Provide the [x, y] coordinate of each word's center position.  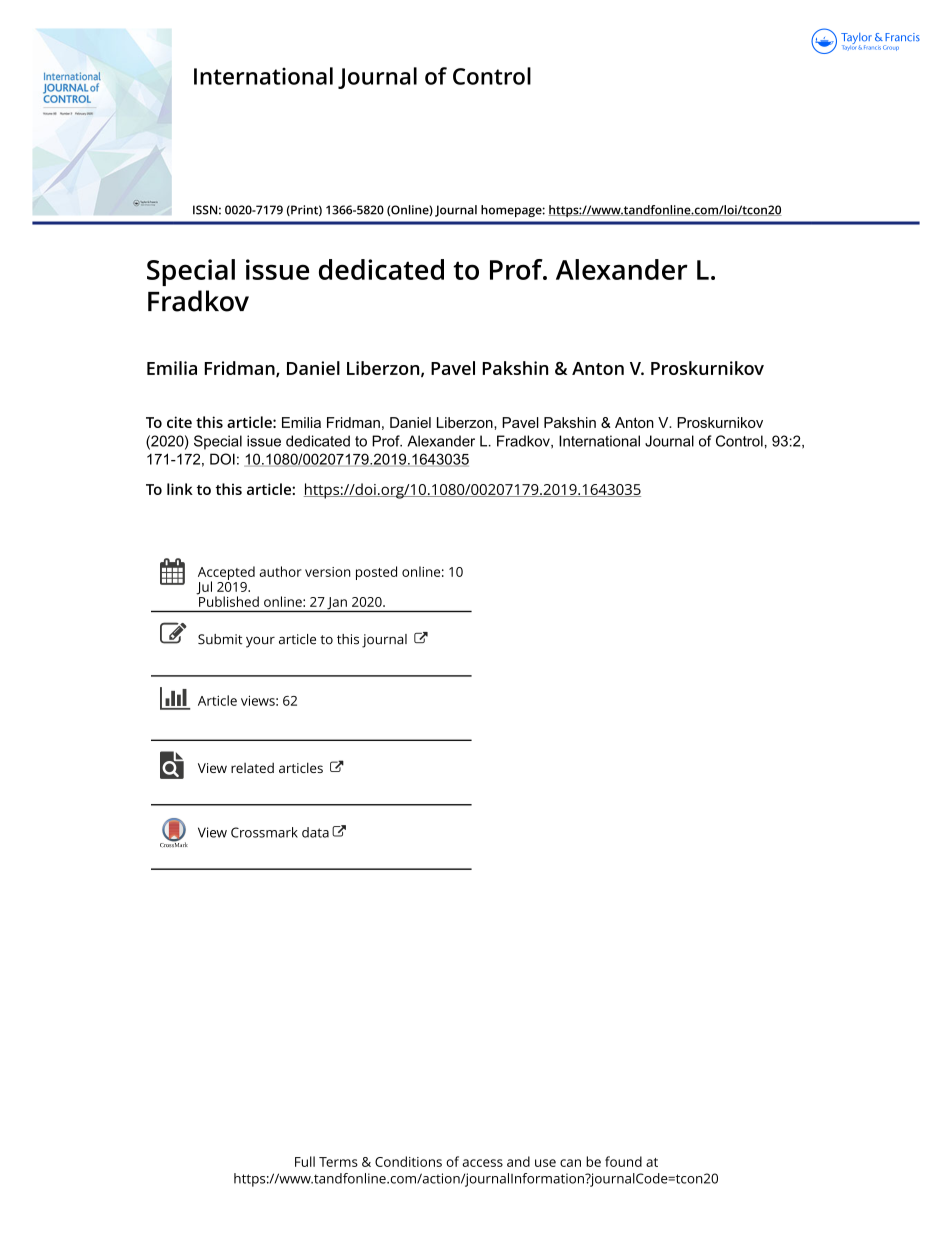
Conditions [408, 1161]
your [260, 642]
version [328, 572]
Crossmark [264, 832]
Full [305, 1161]
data [315, 832]
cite [179, 422]
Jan [337, 604]
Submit [220, 639]
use [545, 1163]
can [570, 1163]
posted [376, 573]
